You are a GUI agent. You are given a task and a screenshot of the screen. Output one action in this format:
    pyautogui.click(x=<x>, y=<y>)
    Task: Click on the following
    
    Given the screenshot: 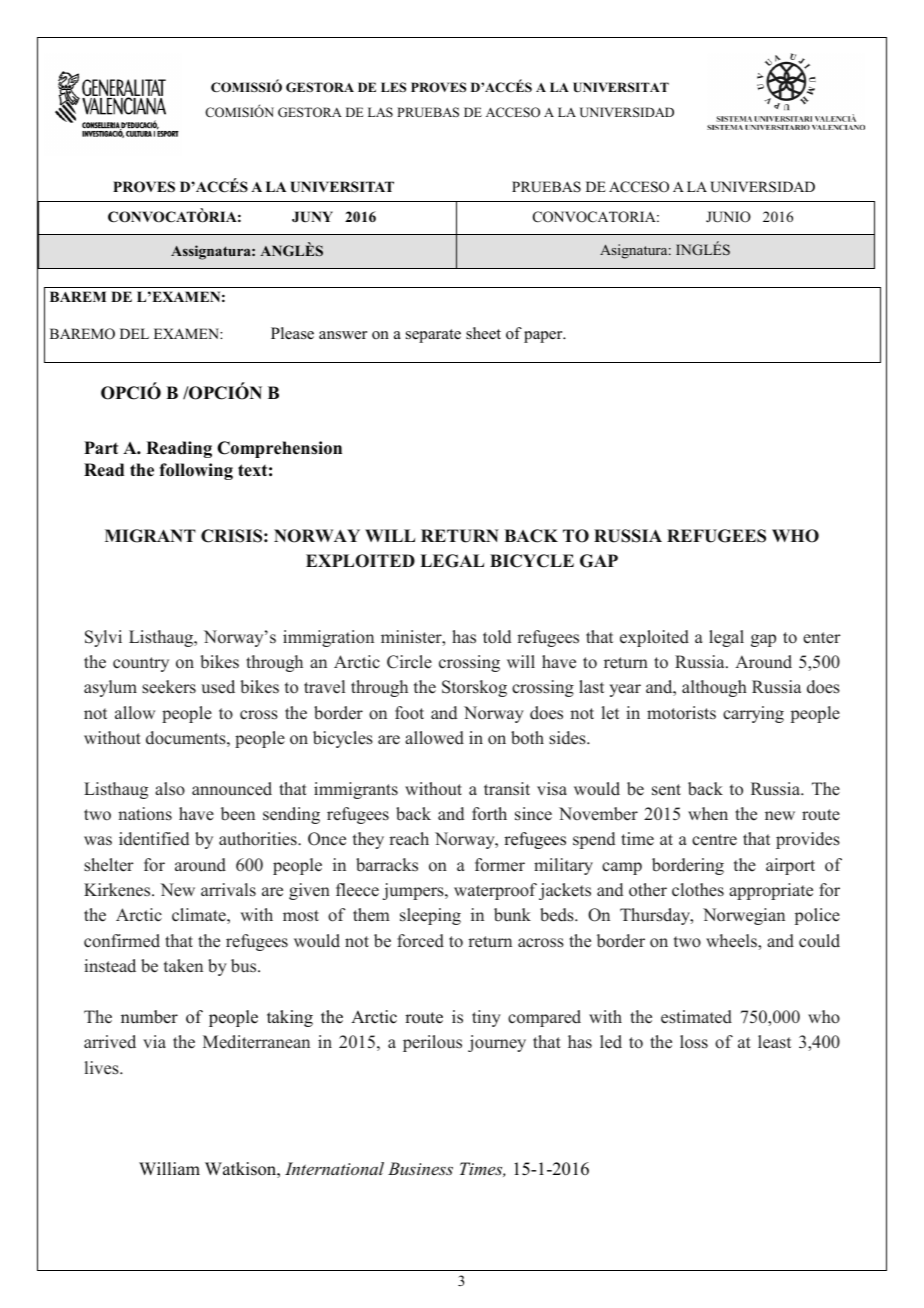 What is the action you would take?
    pyautogui.click(x=196, y=471)
